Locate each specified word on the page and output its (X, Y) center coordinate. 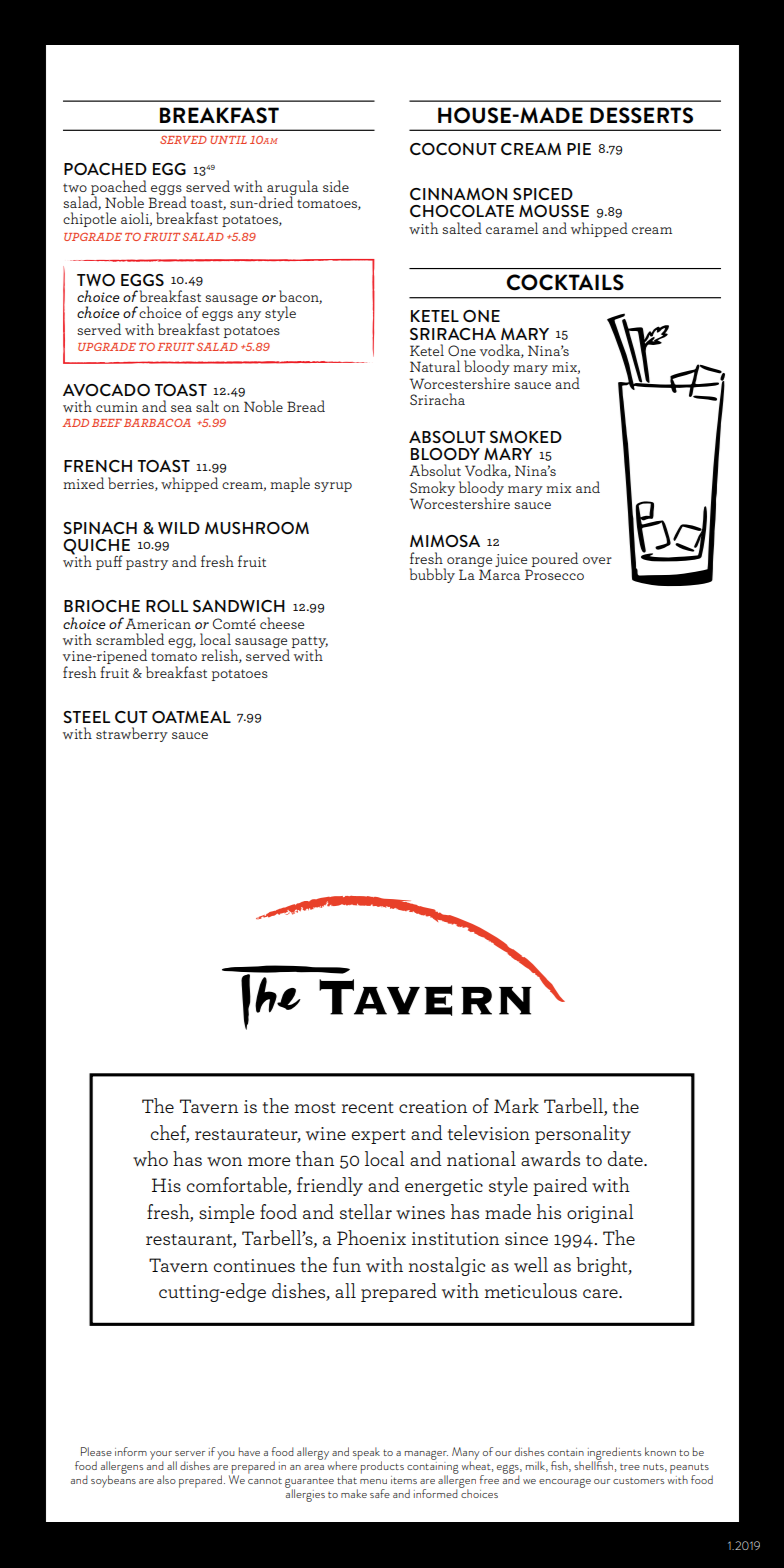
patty (310, 643)
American (158, 623)
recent (367, 1107)
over (597, 560)
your (162, 1457)
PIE (579, 149)
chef (170, 1133)
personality (583, 1134)
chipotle (89, 219)
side (336, 186)
